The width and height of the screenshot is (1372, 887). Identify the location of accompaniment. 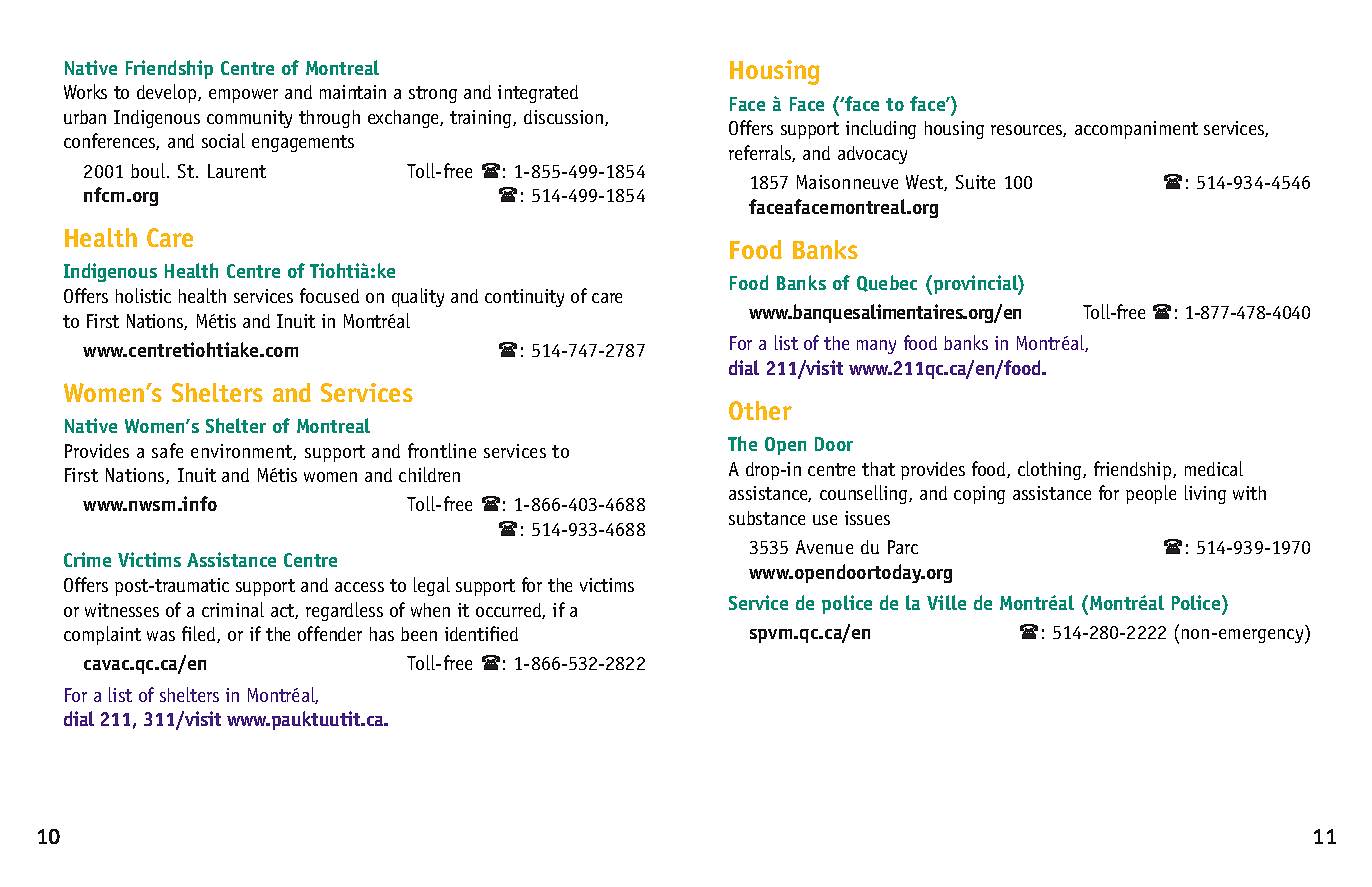
(1136, 130).
